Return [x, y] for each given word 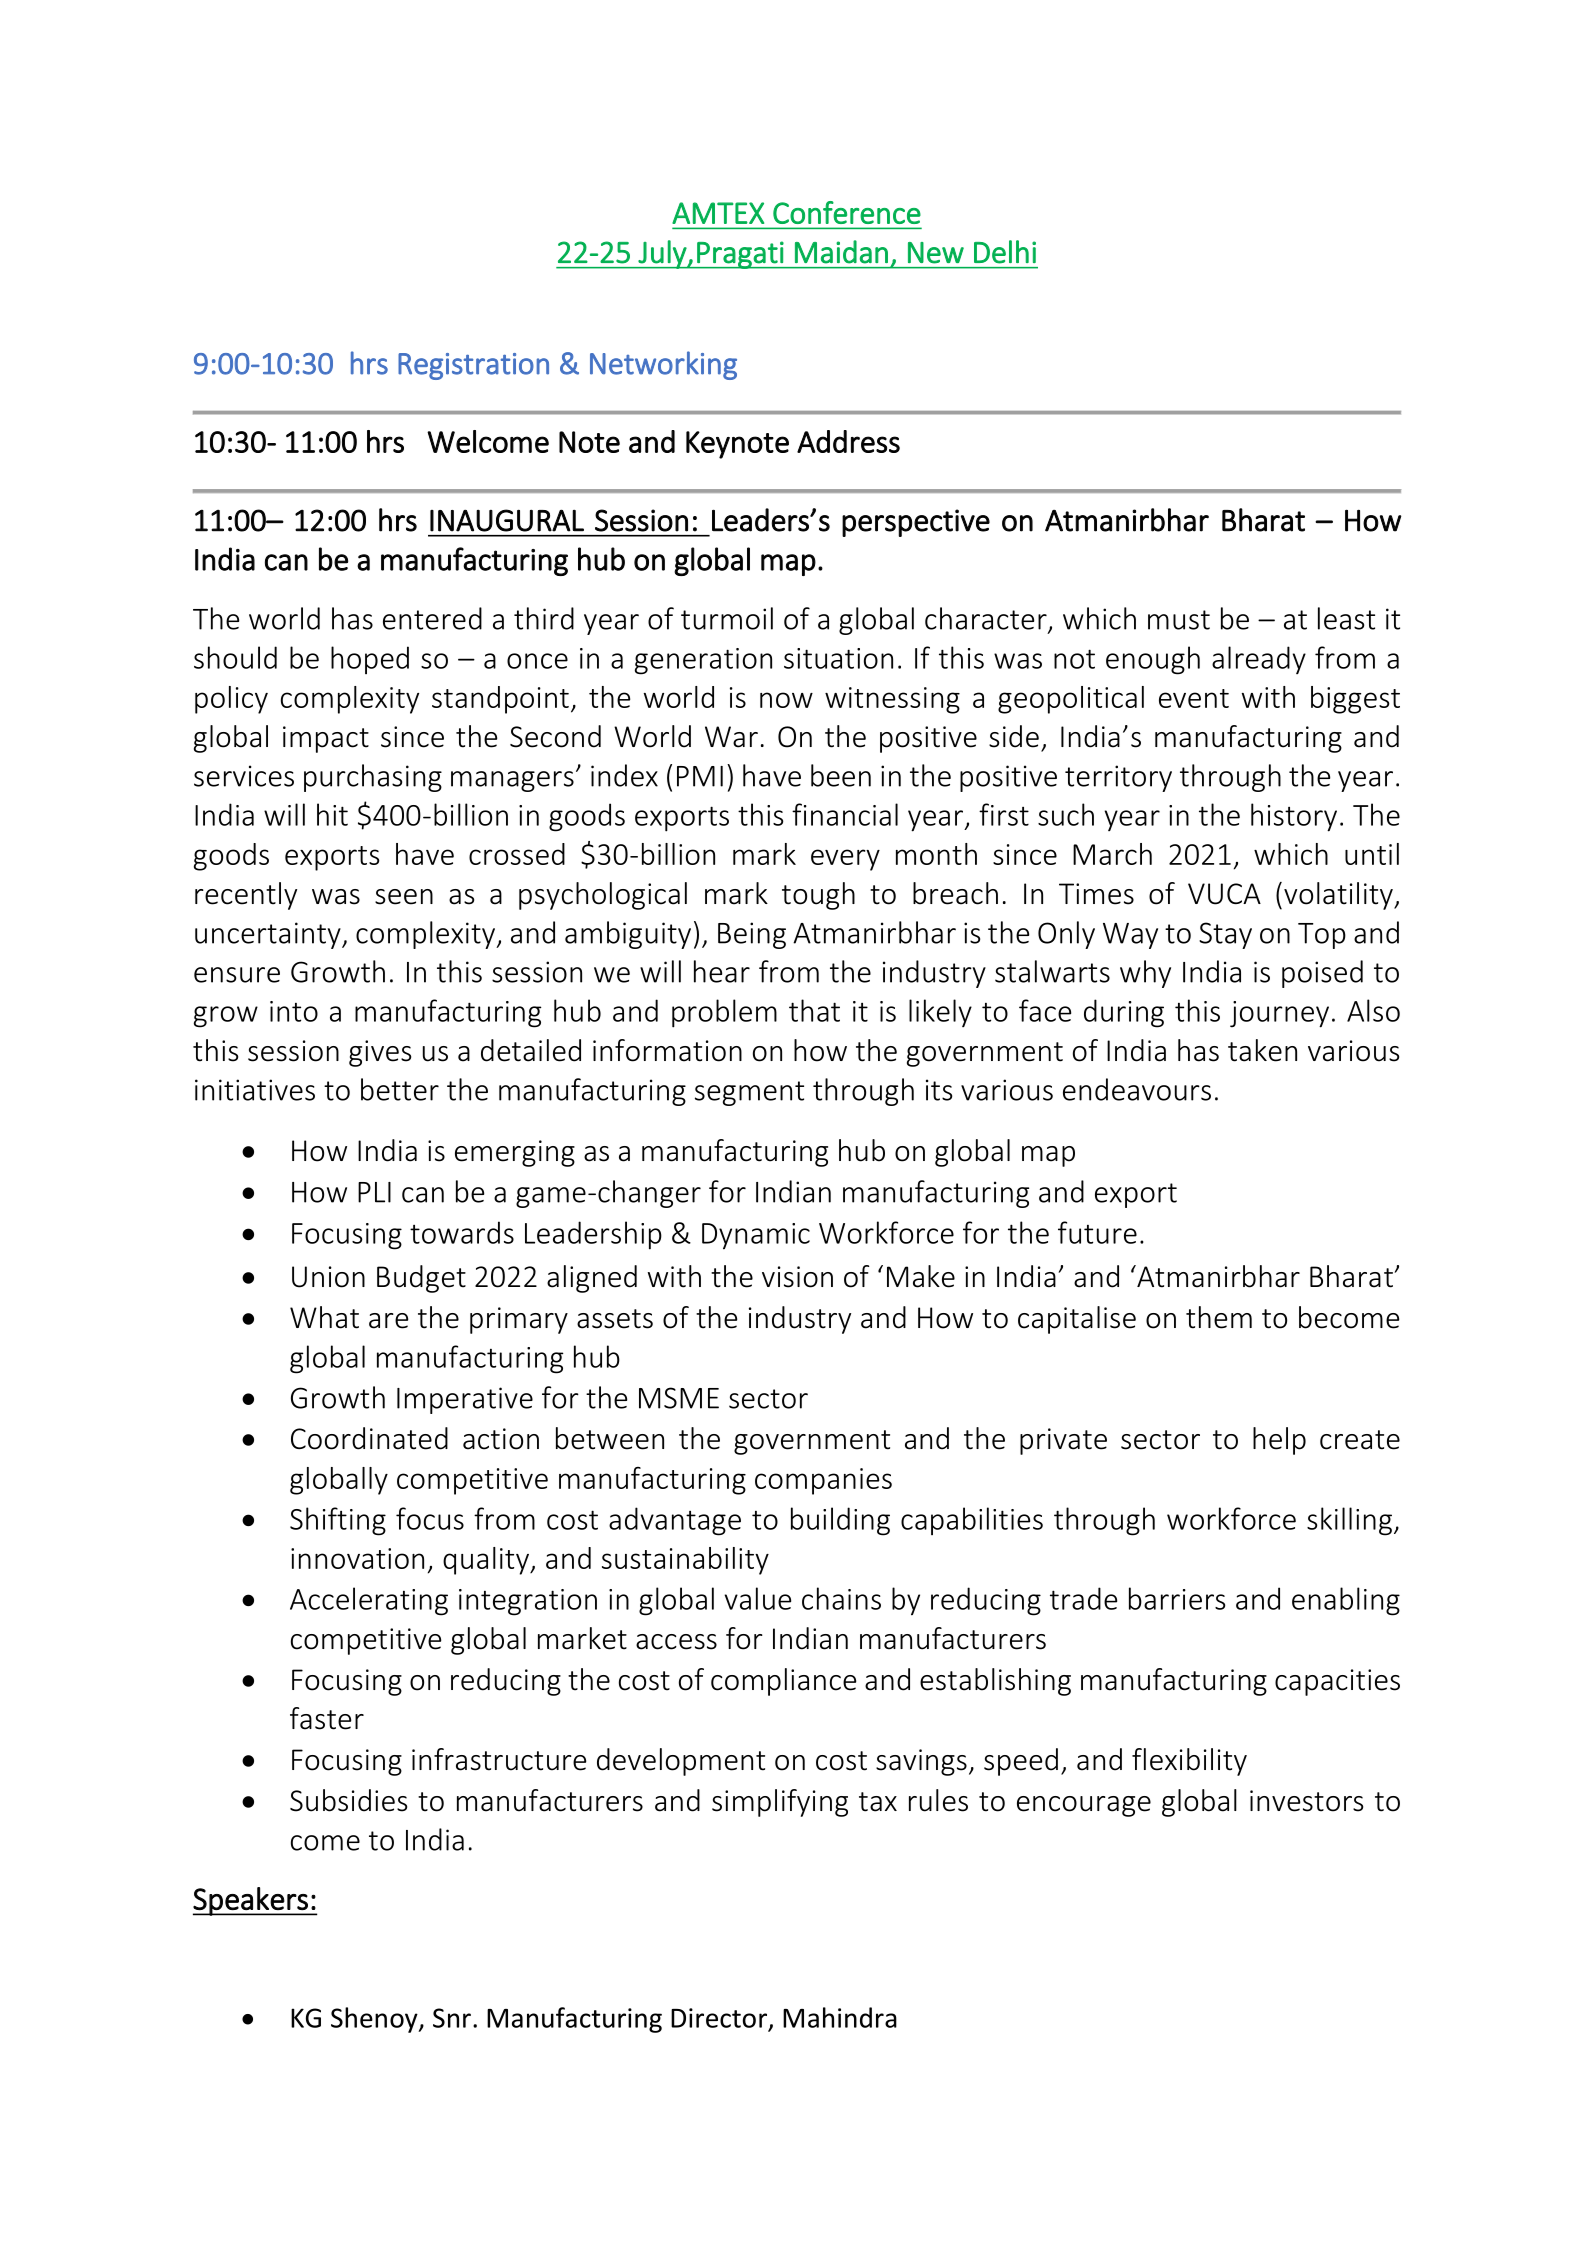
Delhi [1005, 252]
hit [332, 814]
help [1279, 1441]
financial [845, 814]
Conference [847, 212]
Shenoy [375, 2020]
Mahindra [840, 2017]
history [1294, 817]
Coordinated [369, 1438]
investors [1306, 1801]
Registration [473, 366]
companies [823, 1481]
